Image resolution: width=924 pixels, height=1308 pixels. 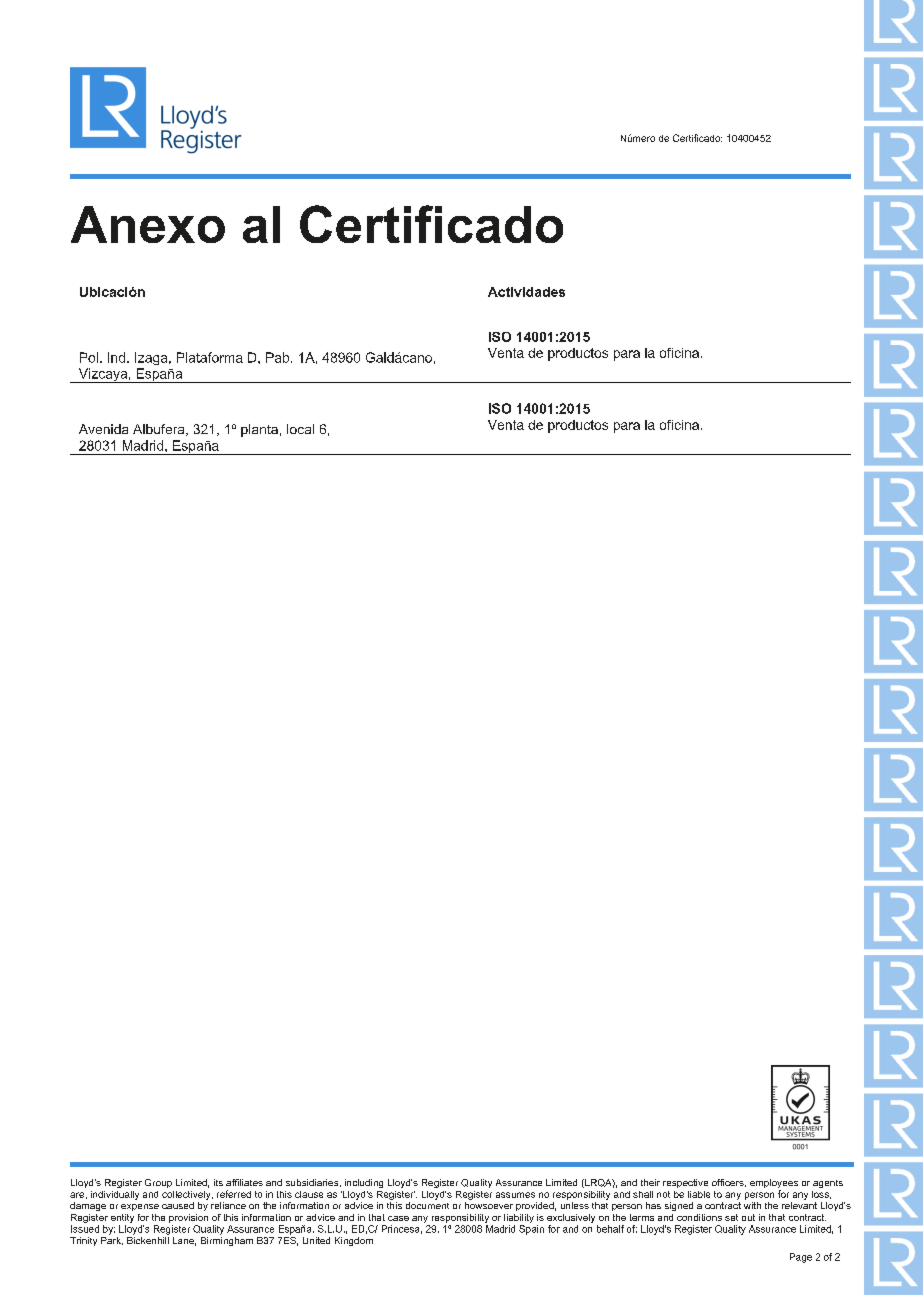 I want to click on Pol, so click(x=89, y=357).
